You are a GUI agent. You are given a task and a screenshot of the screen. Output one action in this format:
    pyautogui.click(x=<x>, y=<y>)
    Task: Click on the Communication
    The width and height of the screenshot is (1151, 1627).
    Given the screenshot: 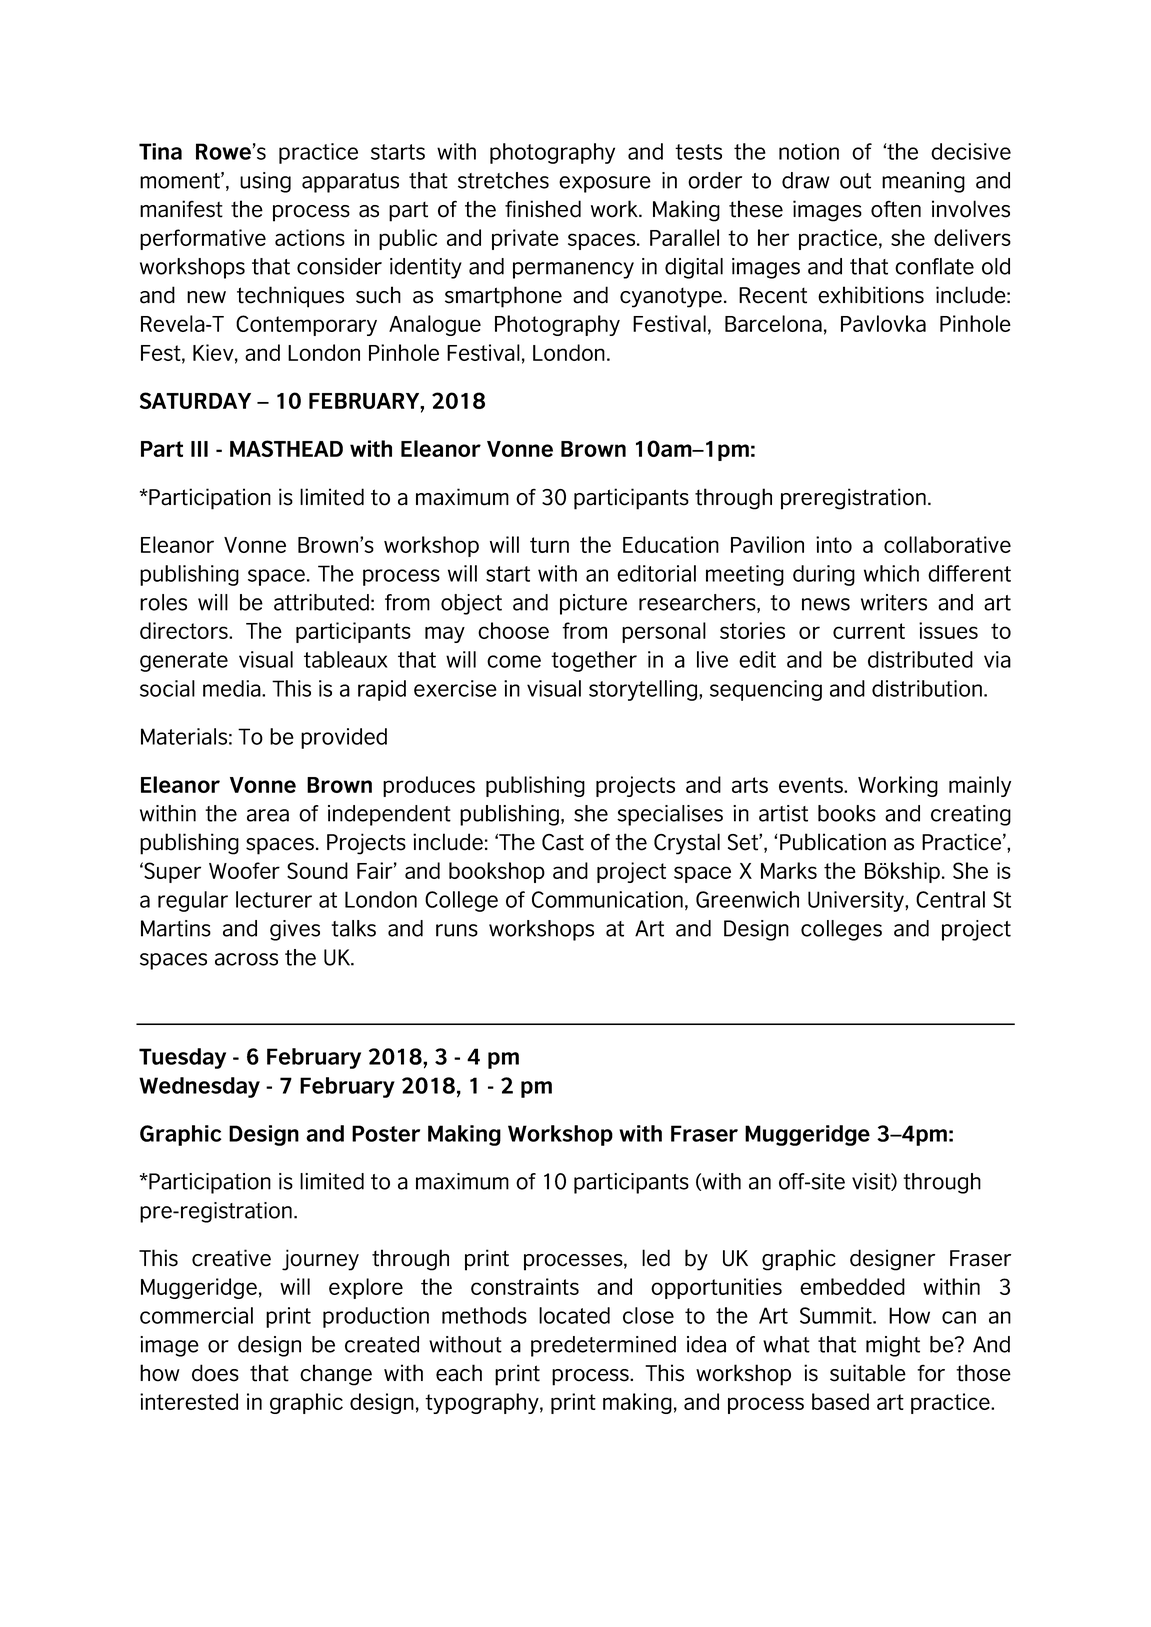 What is the action you would take?
    pyautogui.click(x=607, y=899)
